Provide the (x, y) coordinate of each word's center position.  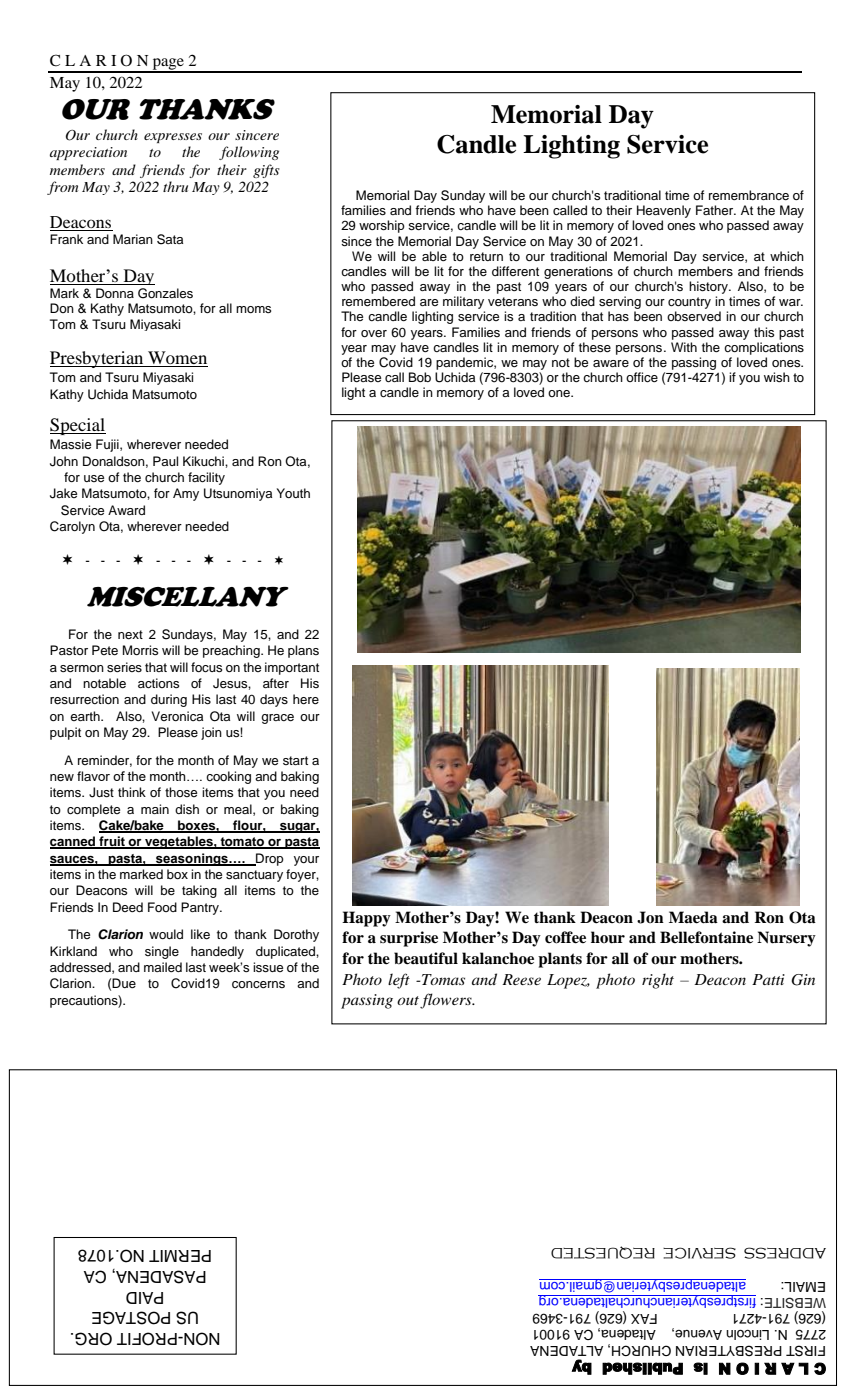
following (249, 153)
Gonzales (165, 293)
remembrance (749, 195)
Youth (293, 493)
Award (126, 510)
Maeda (693, 917)
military (463, 302)
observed (694, 316)
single (162, 952)
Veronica (177, 716)
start (295, 760)
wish (777, 377)
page (168, 65)
